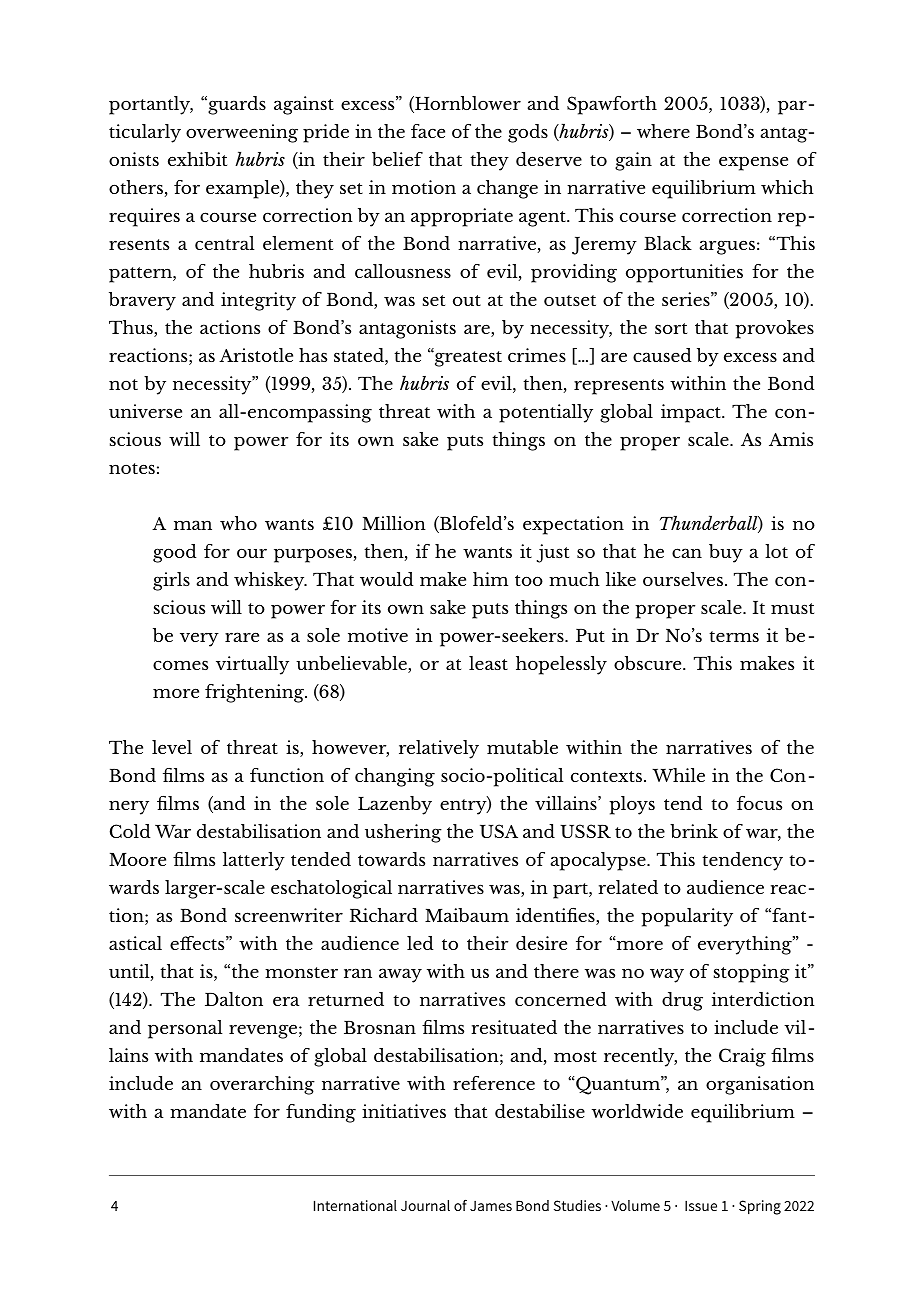 The width and height of the screenshot is (924, 1309). What do you see at coordinates (428, 131) in the screenshot?
I see `face` at bounding box center [428, 131].
